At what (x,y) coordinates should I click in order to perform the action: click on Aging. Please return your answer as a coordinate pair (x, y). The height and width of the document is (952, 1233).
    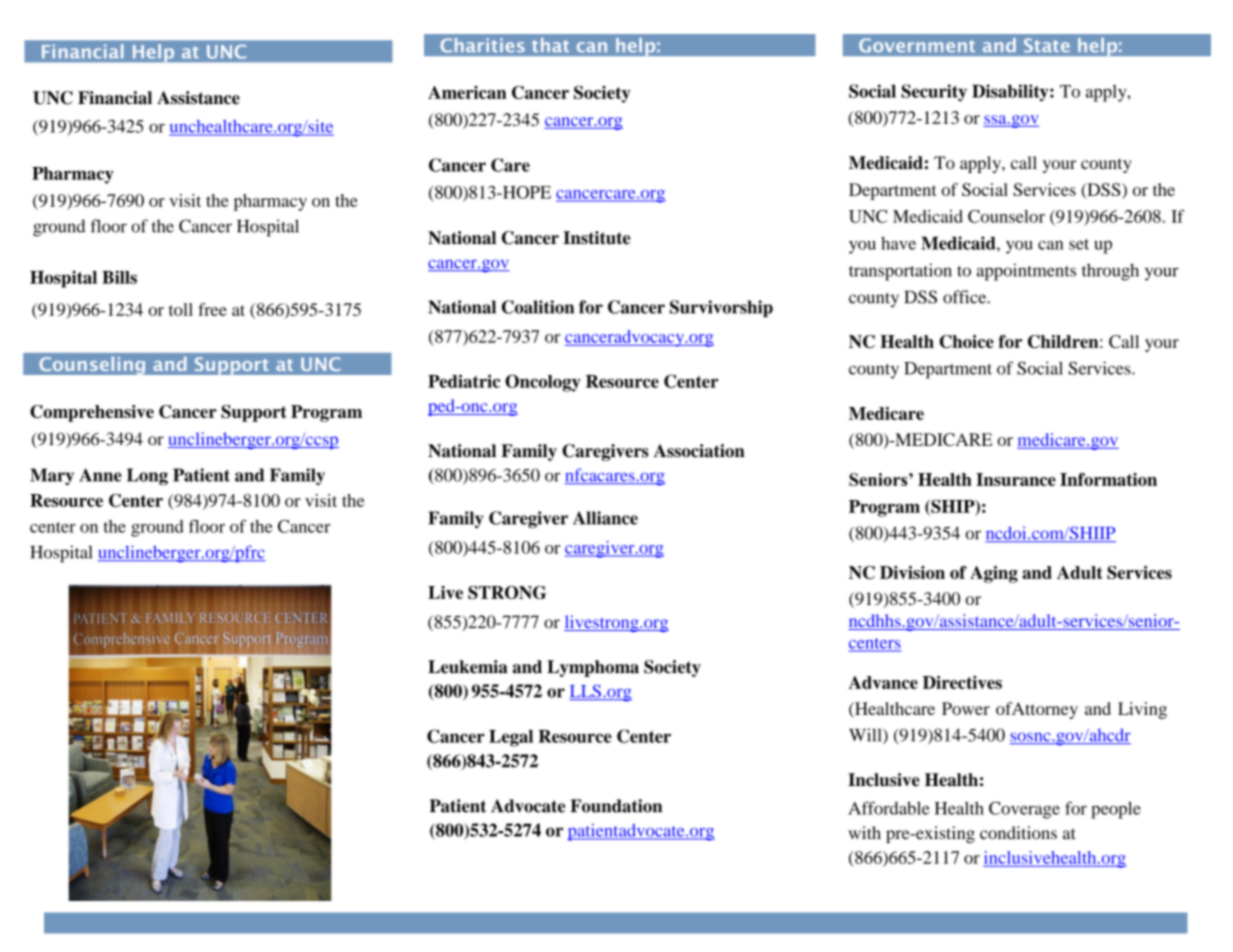
    Looking at the image, I should click on (994, 574).
